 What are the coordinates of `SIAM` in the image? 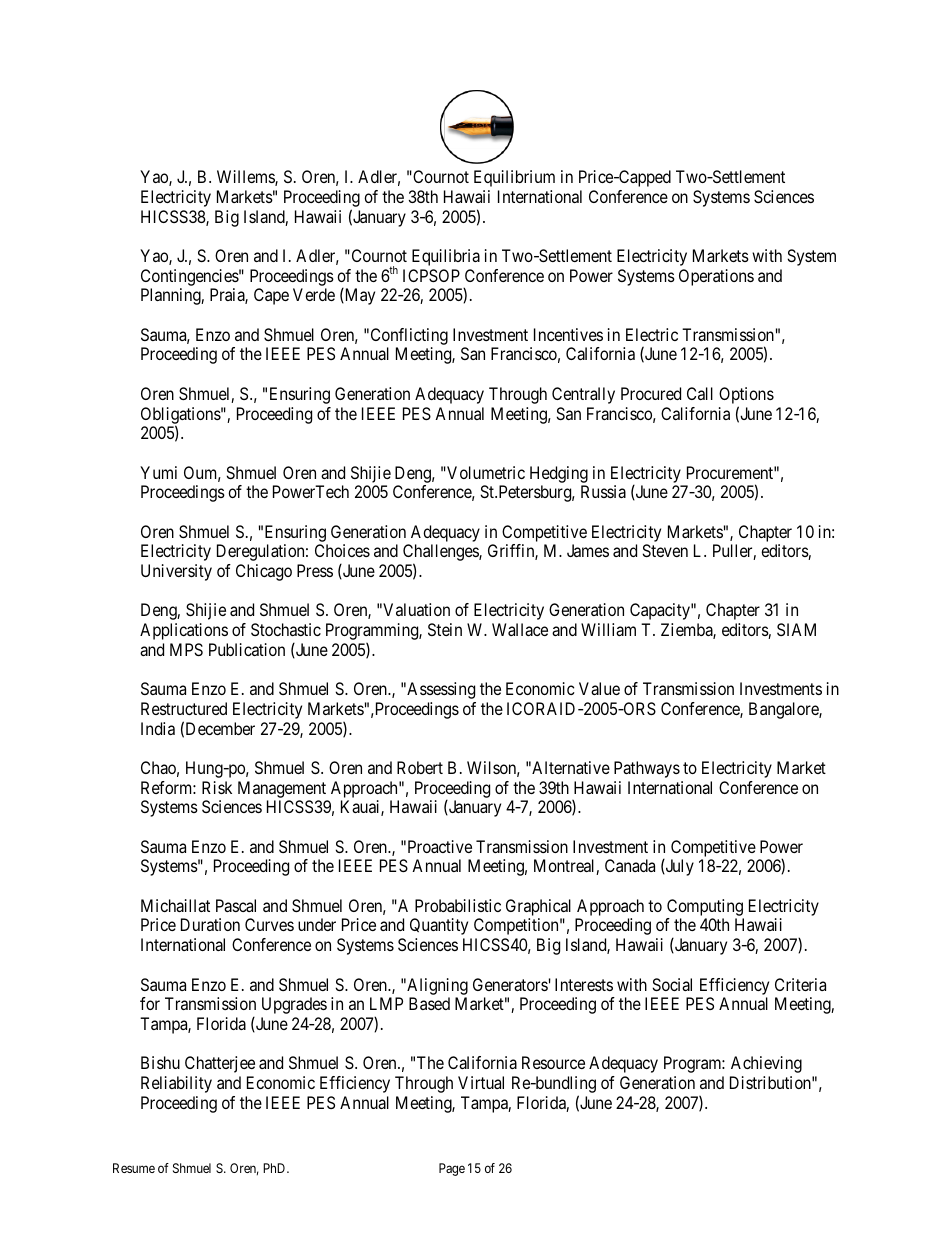 It's located at (796, 629).
